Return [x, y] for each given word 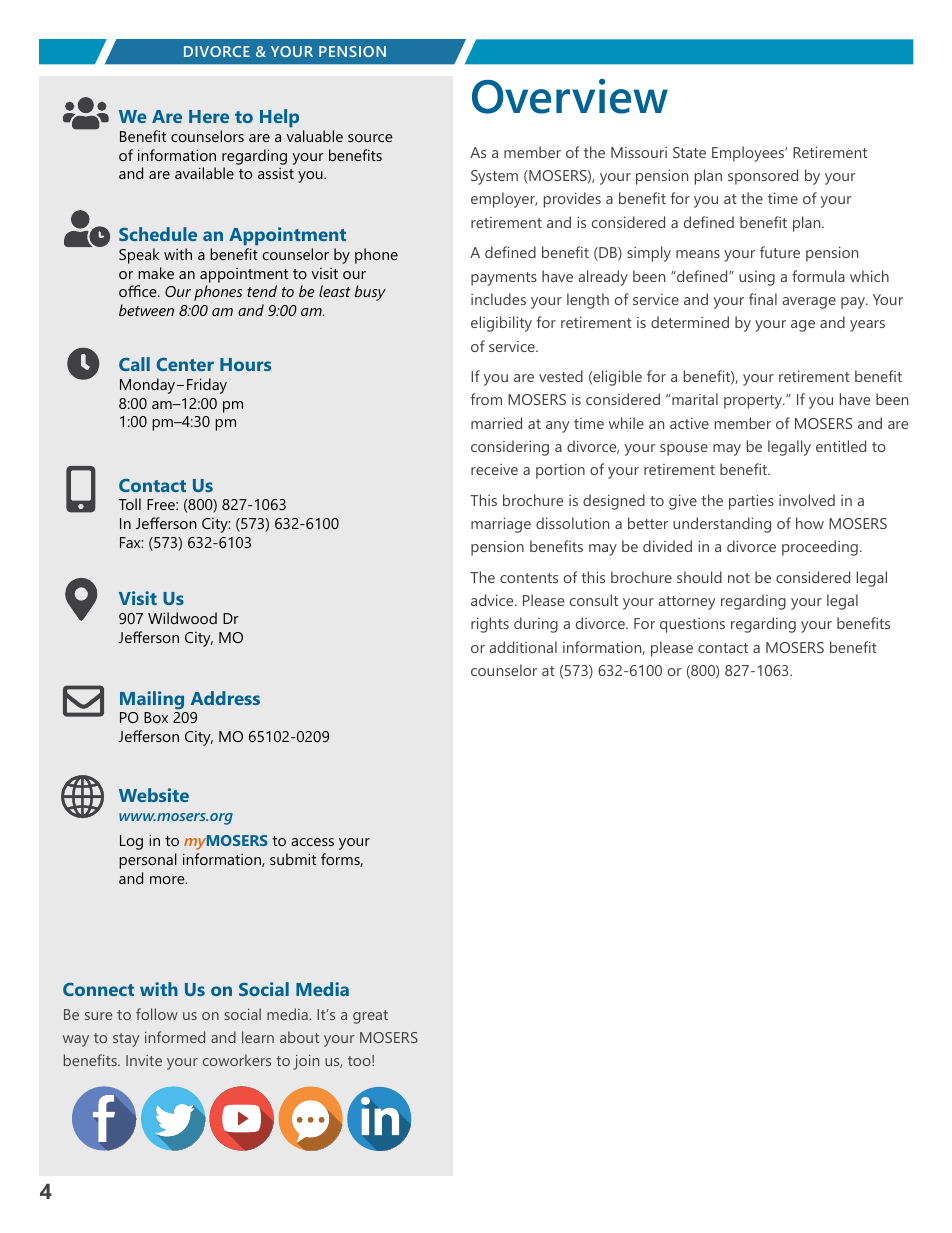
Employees [749, 154]
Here [209, 116]
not [739, 578]
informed [175, 1037]
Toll [130, 504]
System [494, 177]
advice [493, 600]
